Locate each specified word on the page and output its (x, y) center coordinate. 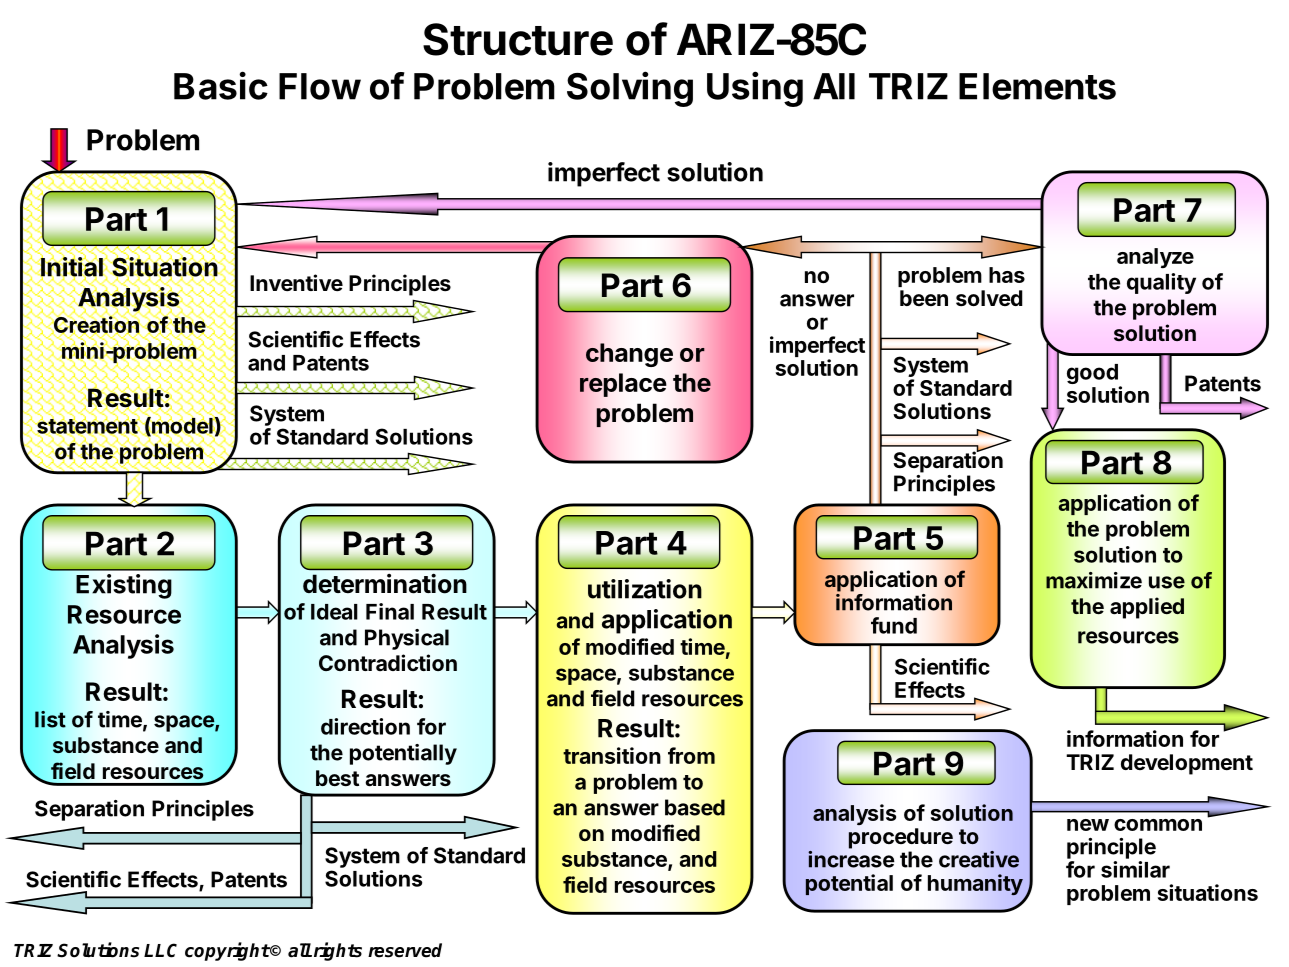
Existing (124, 586)
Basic (221, 85)
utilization (645, 589)
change (629, 355)
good (1093, 375)
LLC (160, 950)
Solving (630, 89)
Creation (95, 325)
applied (1147, 608)
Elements (1037, 86)
